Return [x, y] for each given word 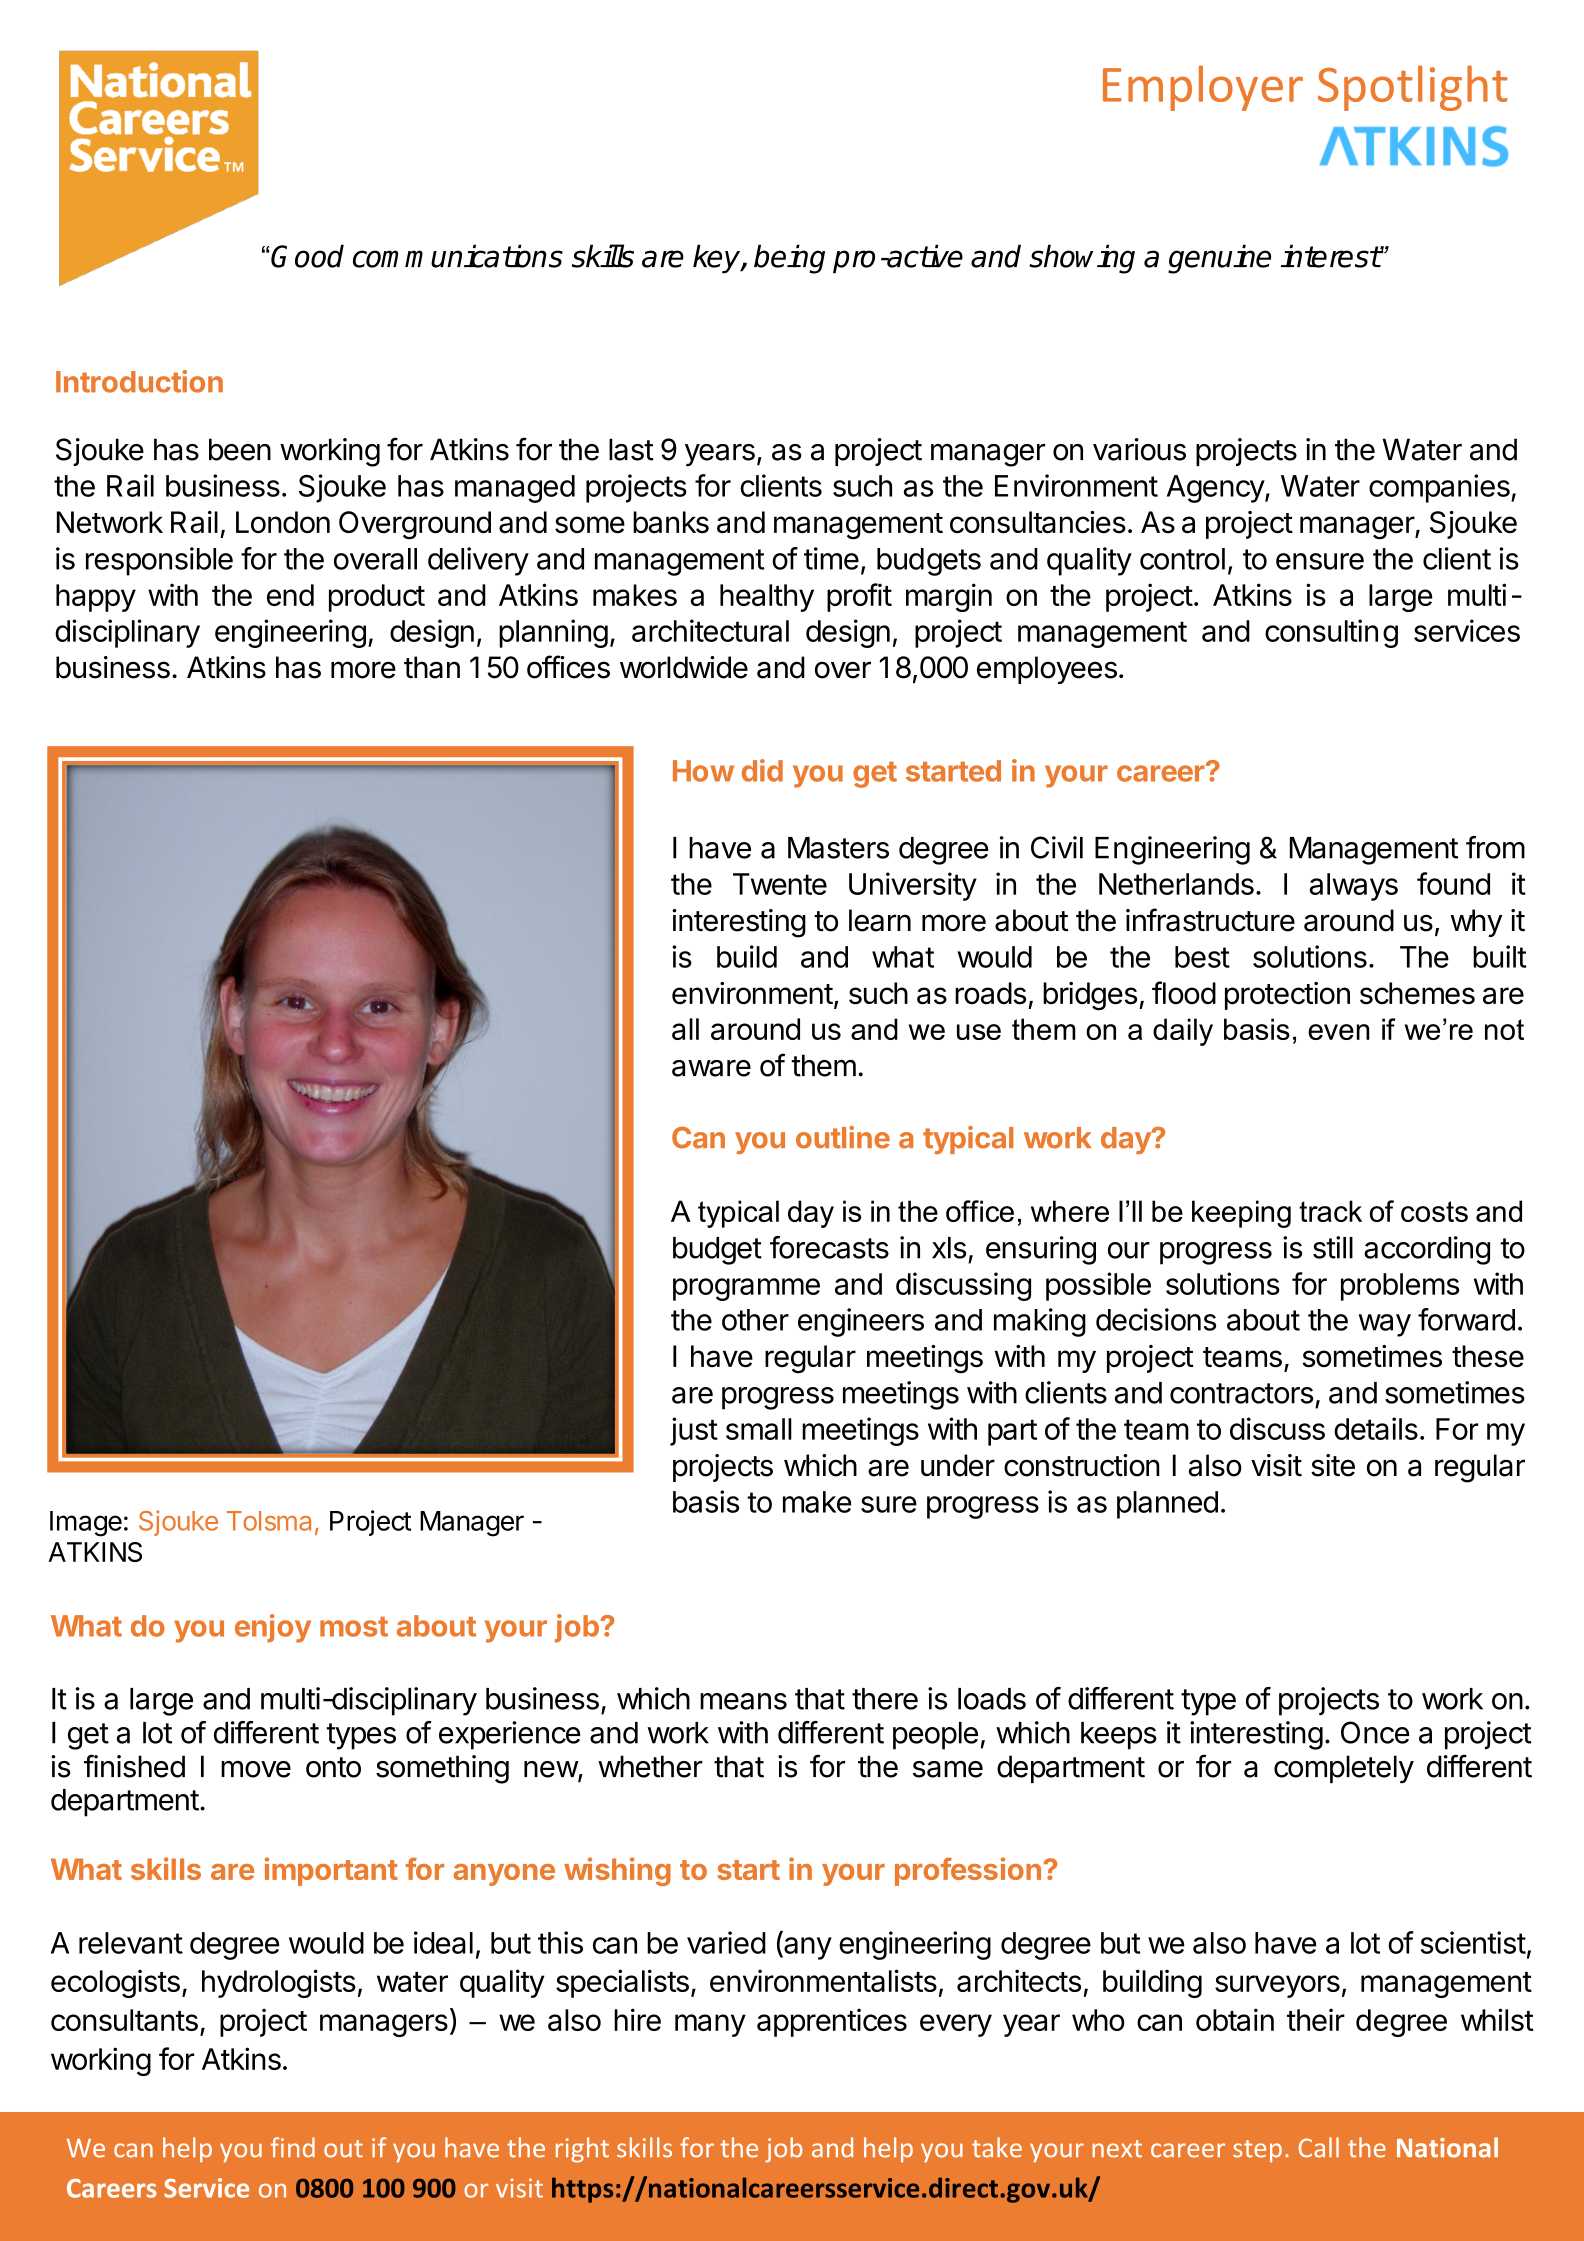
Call [1319, 2147]
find [293, 2147]
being [789, 259]
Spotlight [1413, 88]
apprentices [832, 2022]
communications [458, 256]
